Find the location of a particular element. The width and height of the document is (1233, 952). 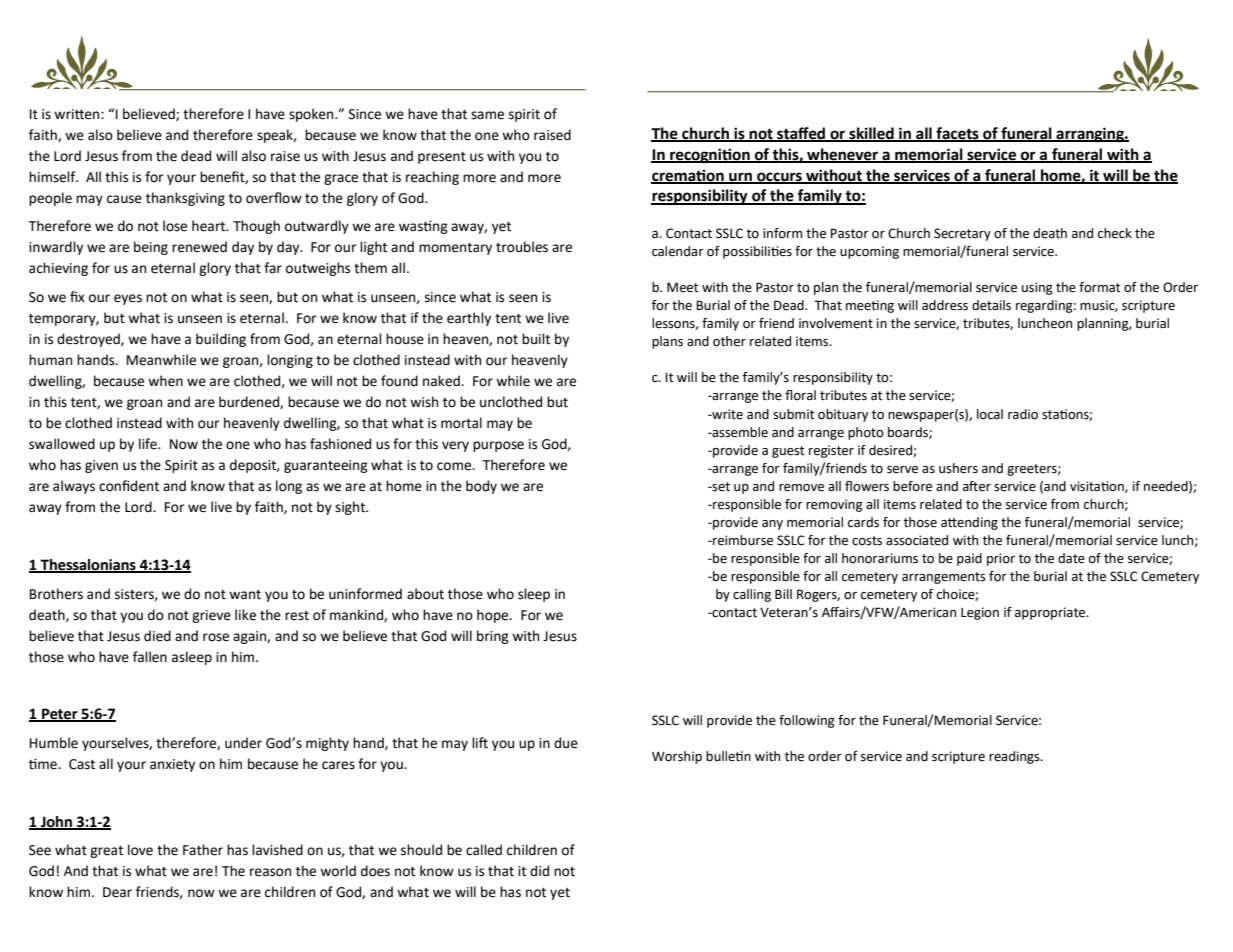

confident is located at coordinates (129, 486).
